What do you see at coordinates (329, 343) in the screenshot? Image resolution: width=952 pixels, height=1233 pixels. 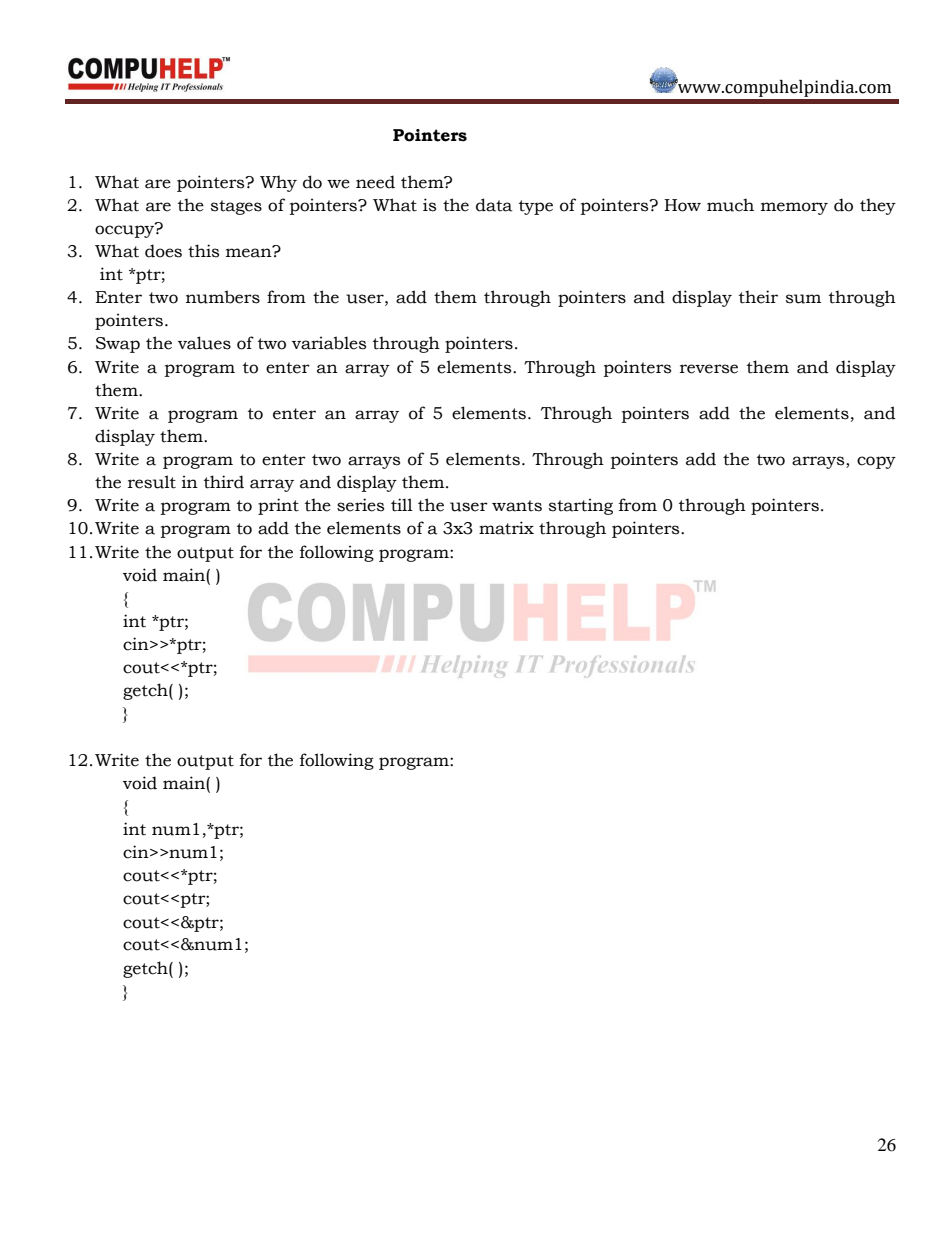 I see `variables` at bounding box center [329, 343].
